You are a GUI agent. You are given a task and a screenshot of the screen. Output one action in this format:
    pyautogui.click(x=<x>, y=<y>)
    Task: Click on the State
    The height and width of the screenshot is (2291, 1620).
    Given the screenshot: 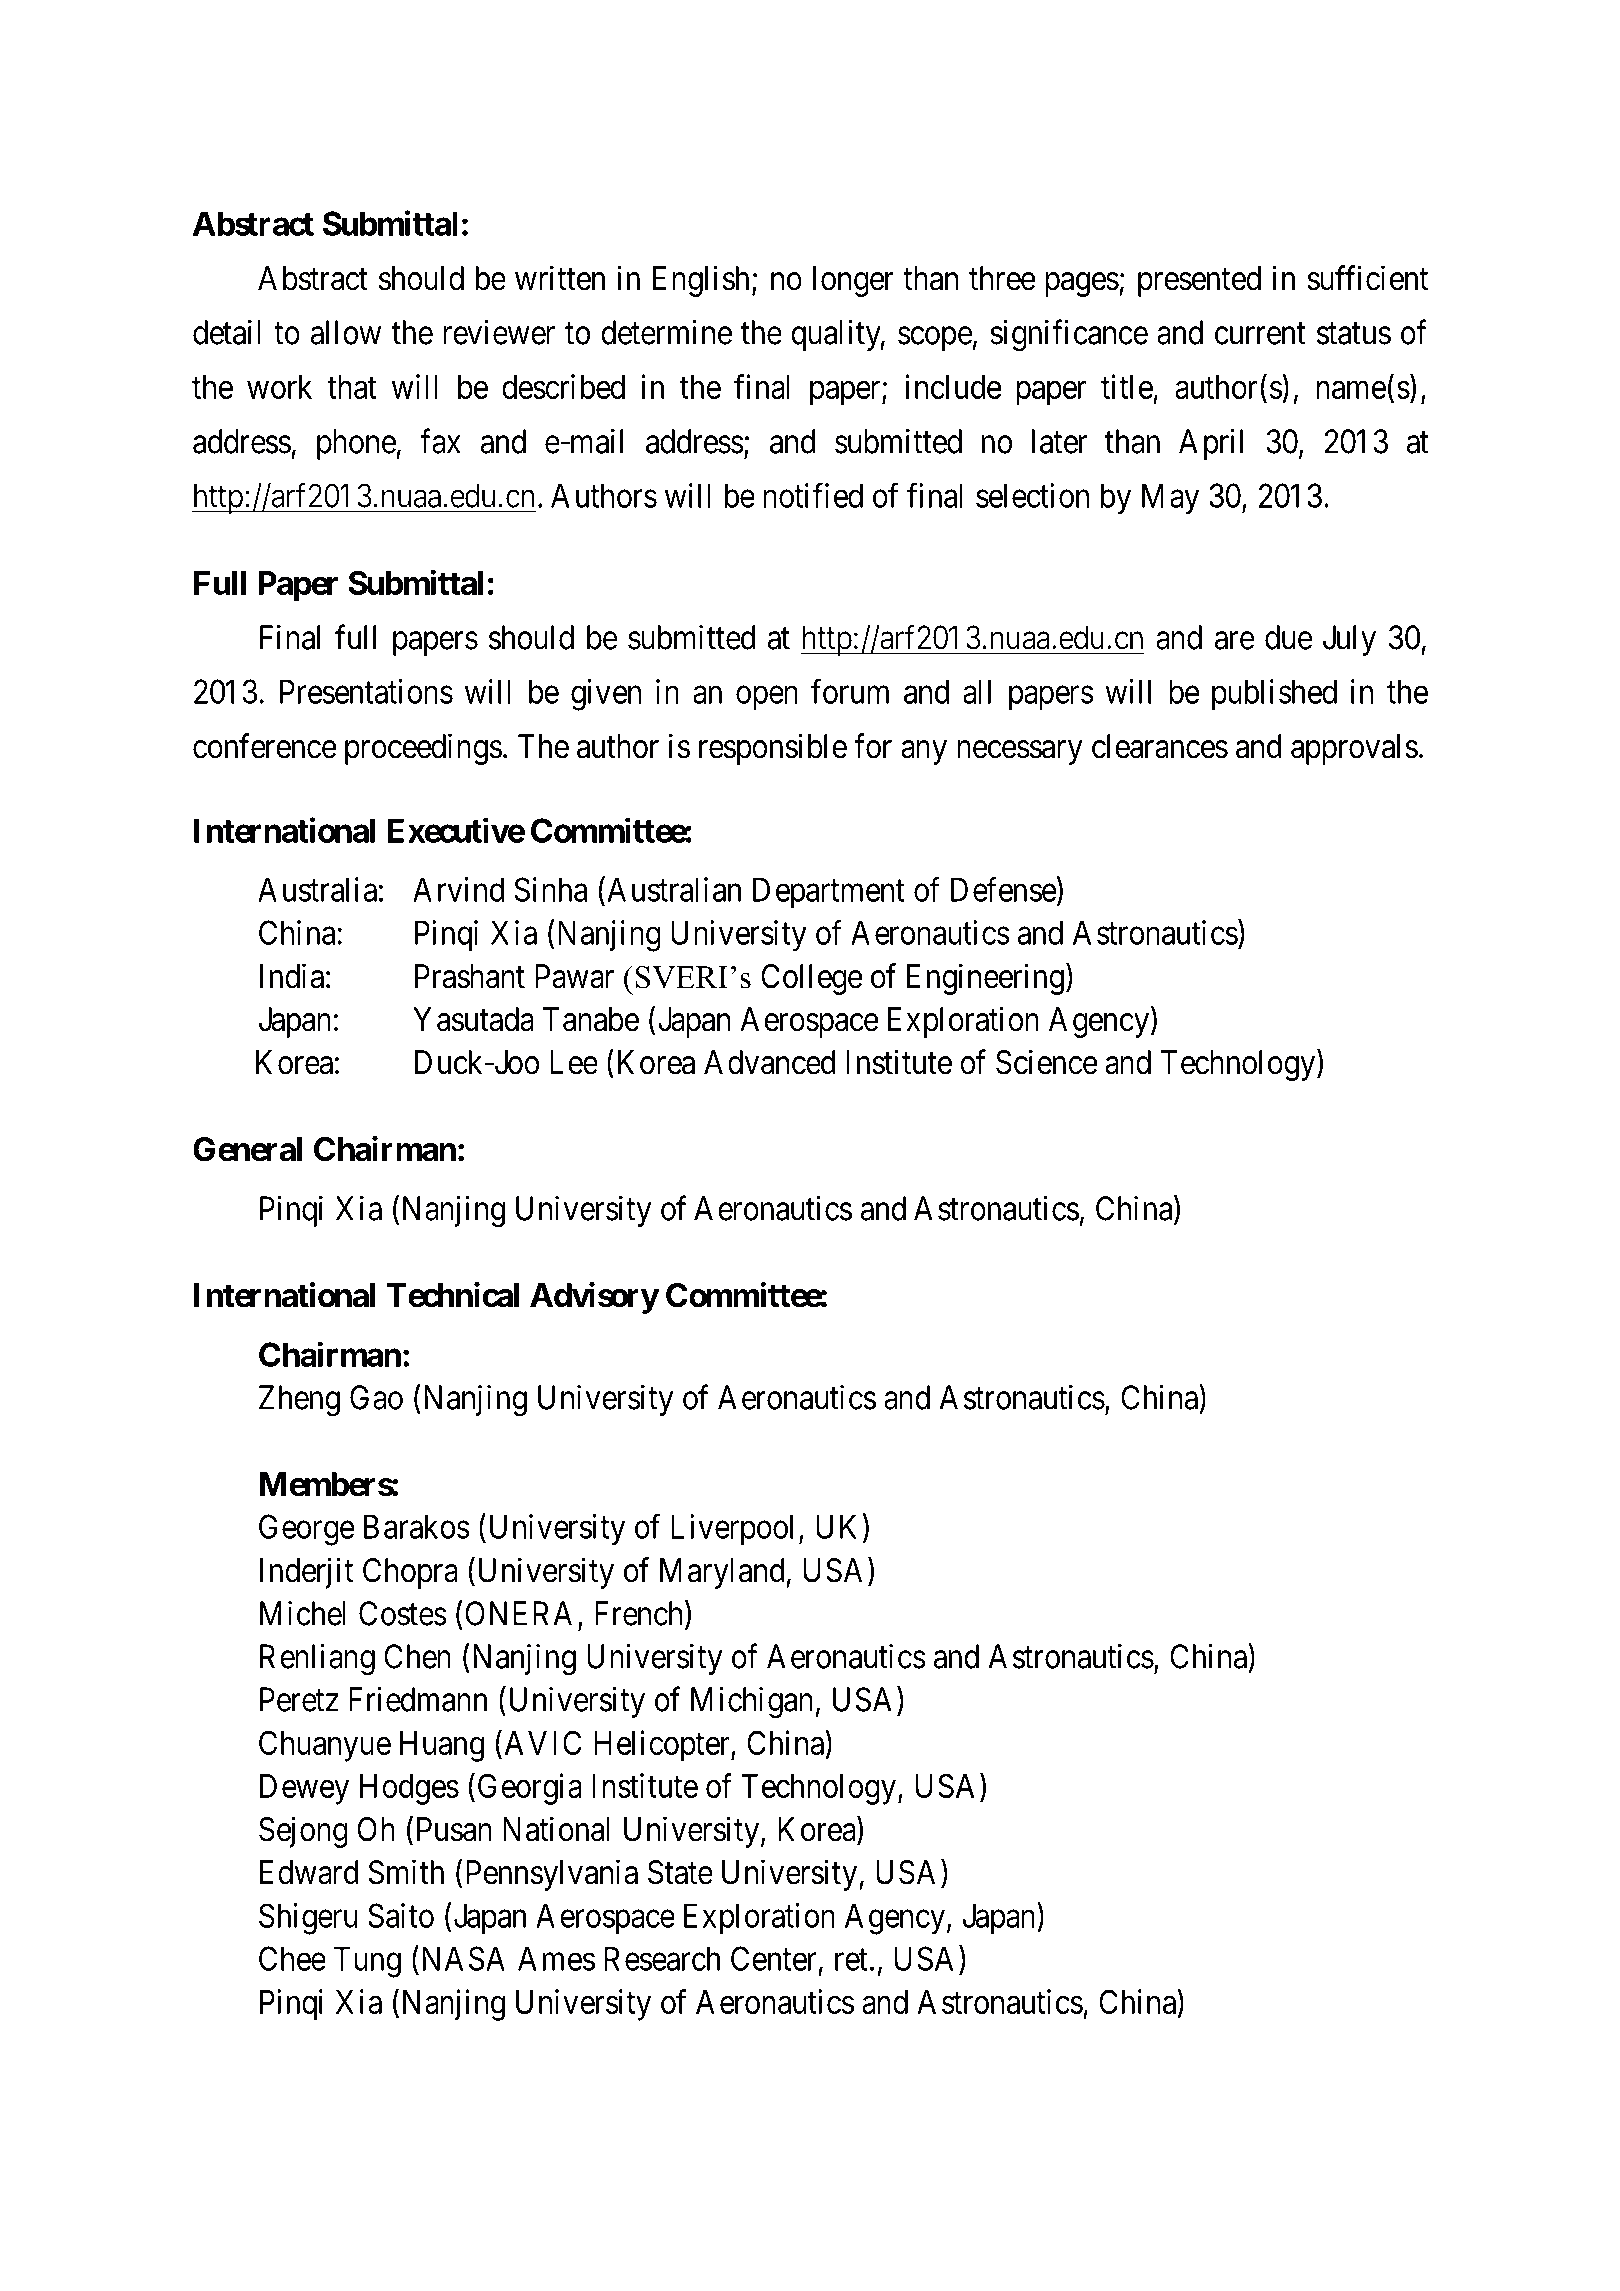 What is the action you would take?
    pyautogui.click(x=680, y=1872)
